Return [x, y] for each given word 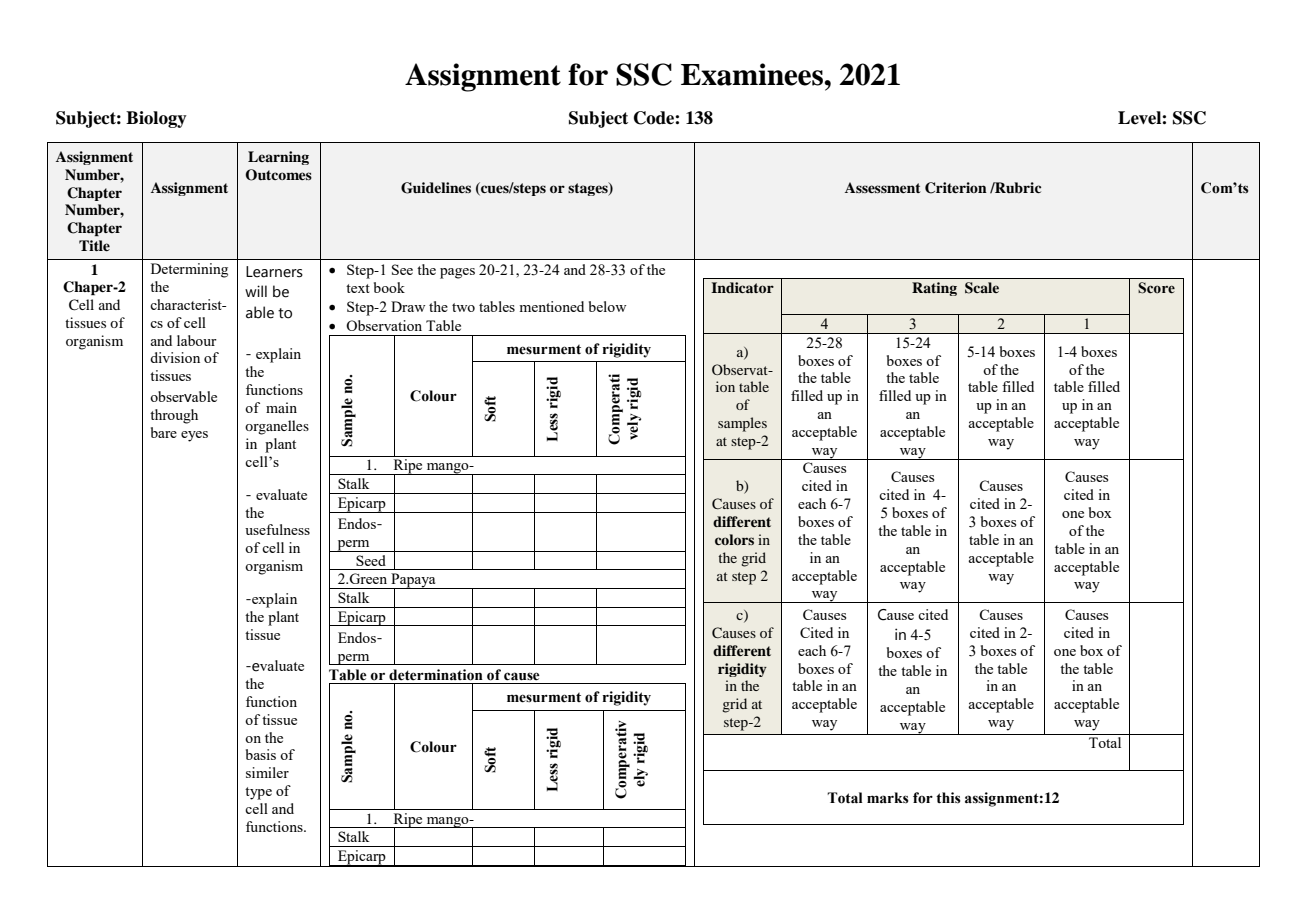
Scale [982, 288]
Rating [934, 289]
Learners [274, 272]
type [258, 793]
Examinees [753, 74]
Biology [156, 119]
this [948, 798]
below [607, 306]
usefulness [277, 529]
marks [888, 798]
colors [734, 539]
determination [436, 675]
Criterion [956, 188]
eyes [194, 436]
